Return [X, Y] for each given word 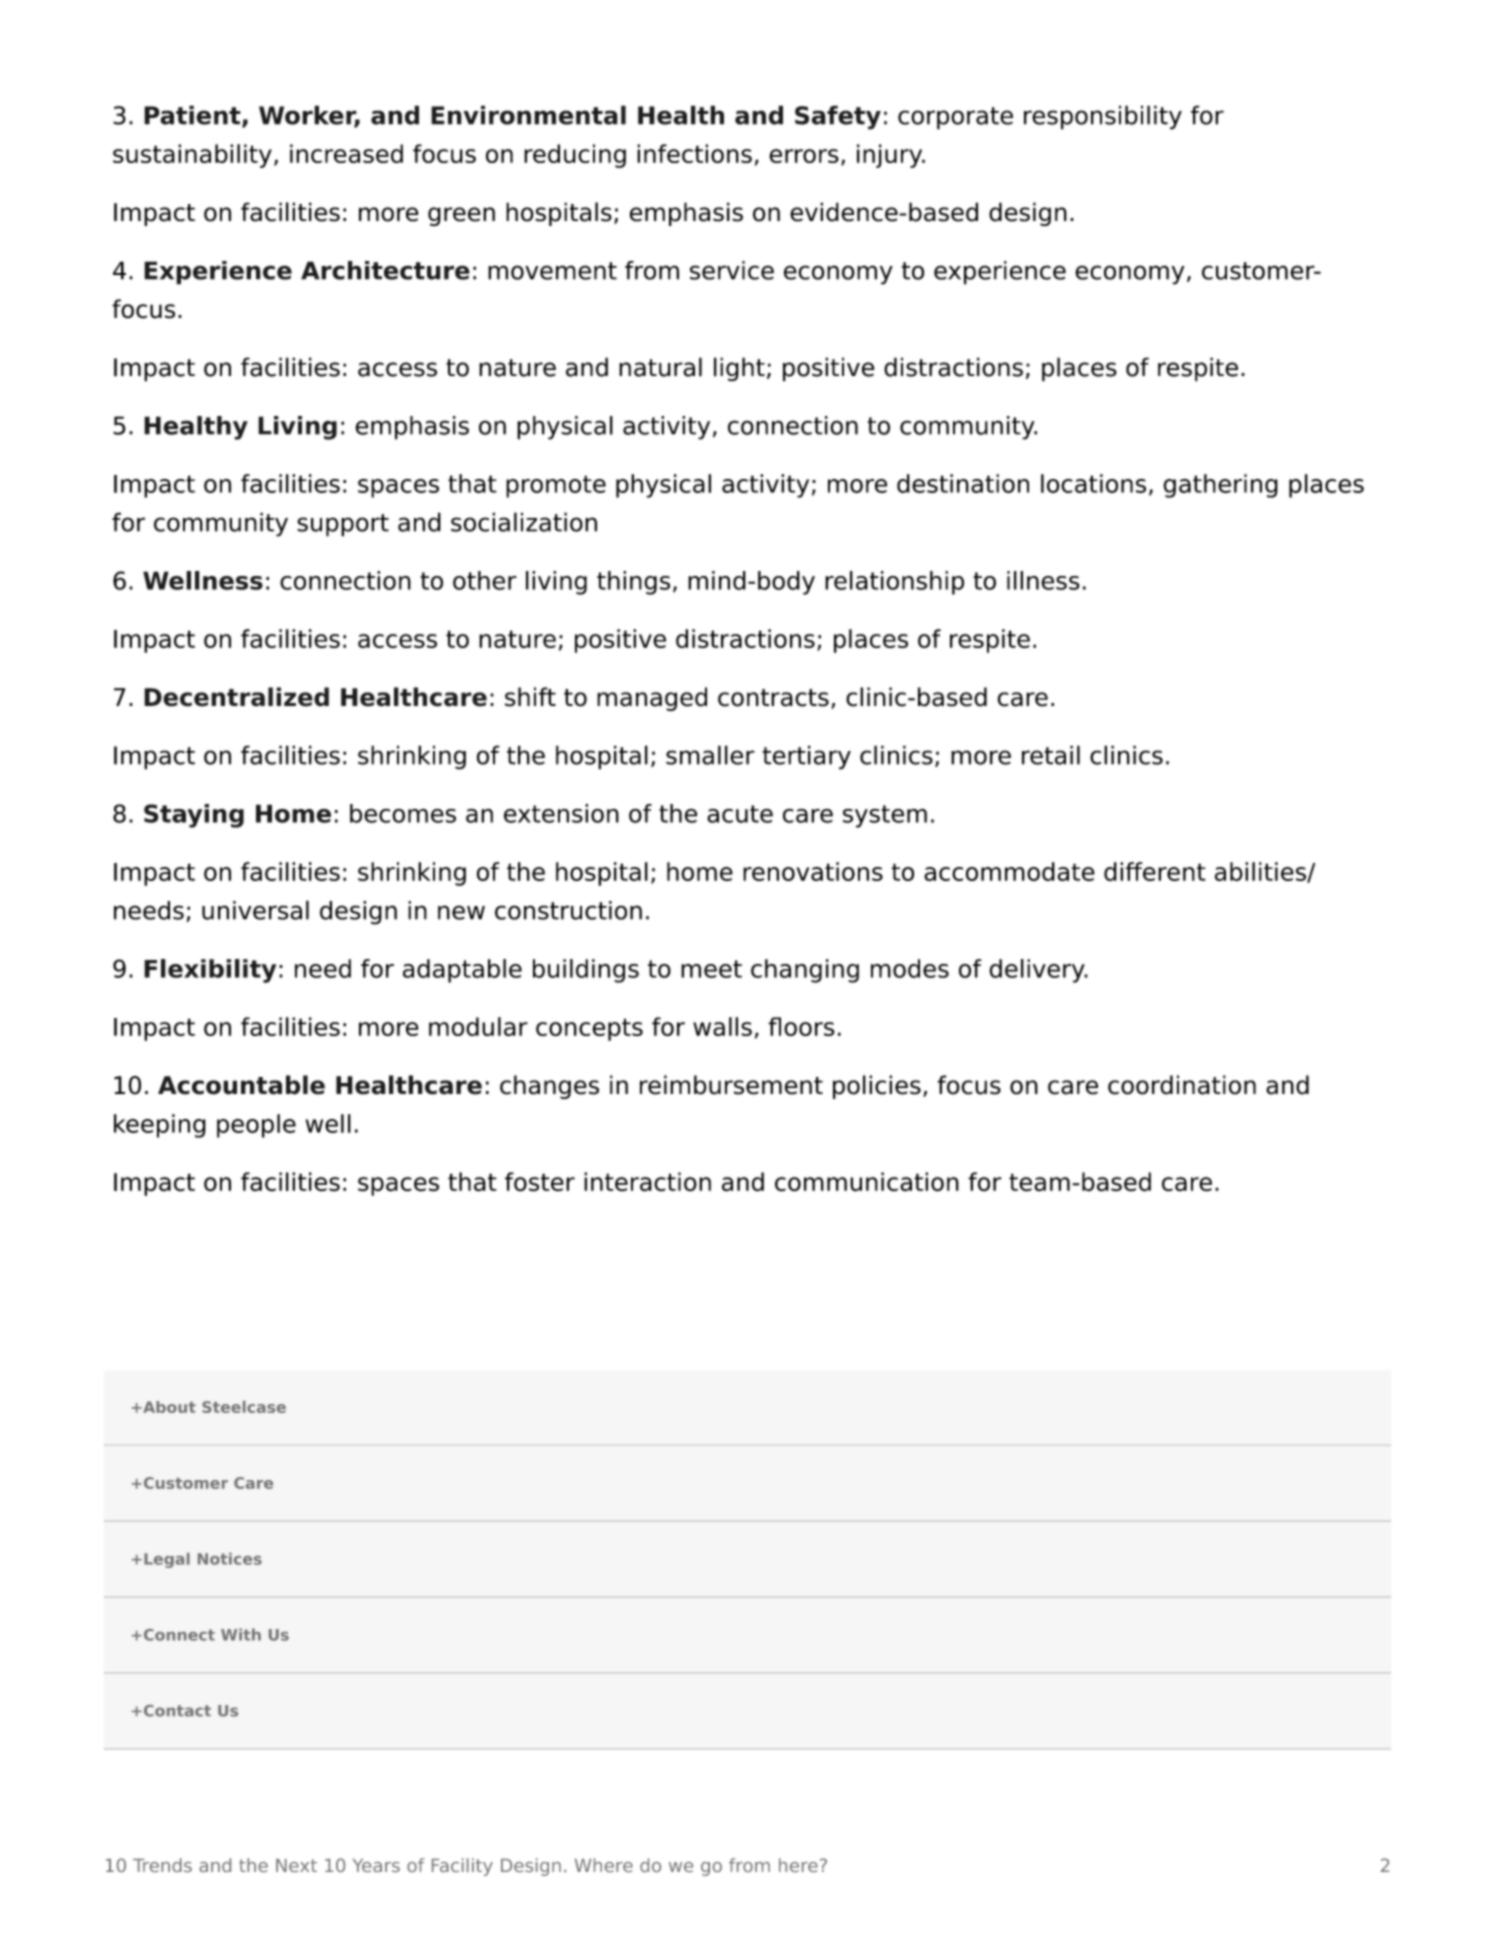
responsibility [1103, 117]
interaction [647, 1182]
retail [1051, 755]
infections [694, 153]
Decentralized [236, 697]
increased [346, 153]
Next [296, 1865]
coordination [1182, 1085]
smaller [710, 755]
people [256, 1126]
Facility [462, 1867]
